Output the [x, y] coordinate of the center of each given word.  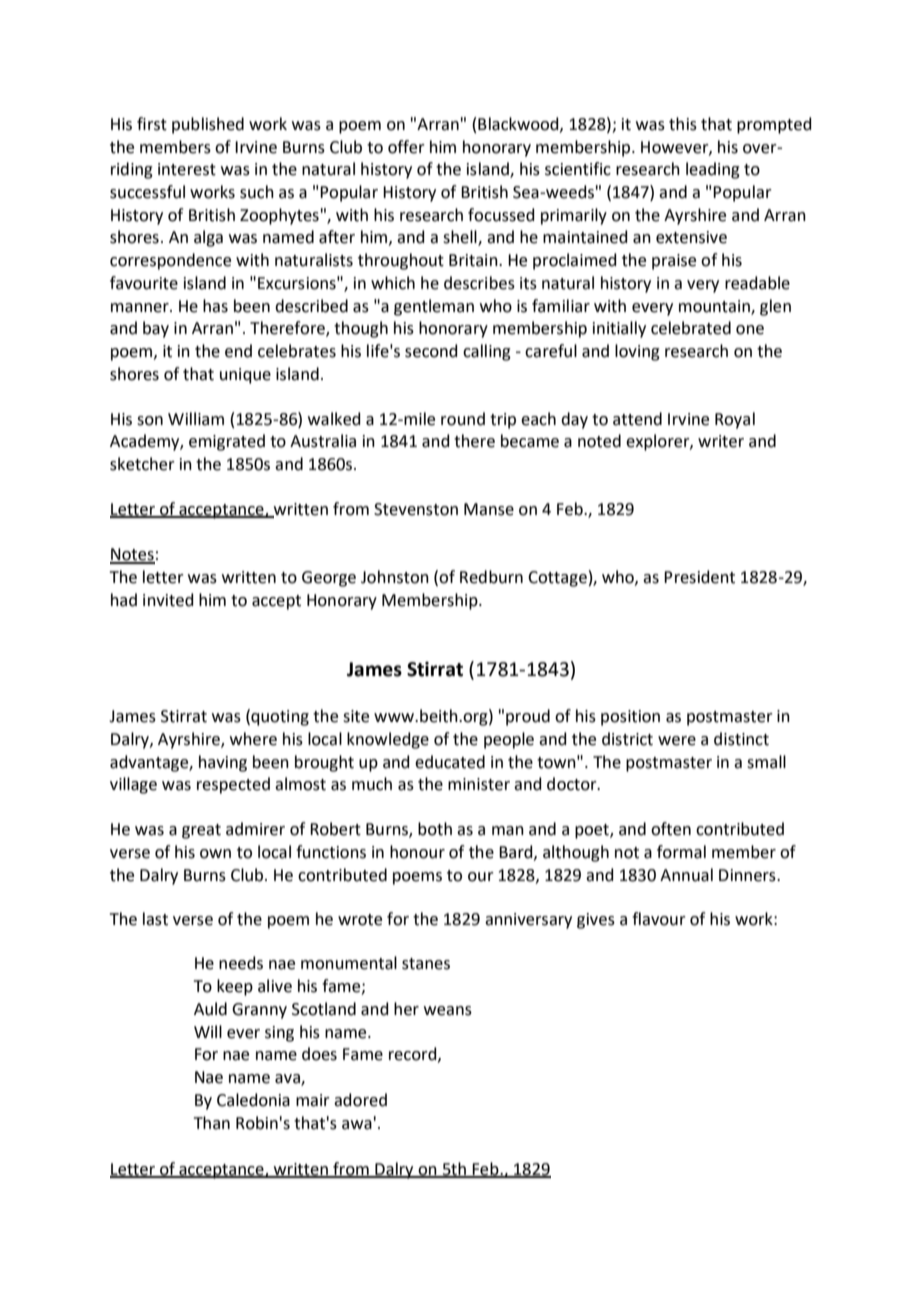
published [208, 125]
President [699, 577]
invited [168, 600]
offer [406, 147]
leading [713, 170]
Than [212, 1123]
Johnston [395, 577]
